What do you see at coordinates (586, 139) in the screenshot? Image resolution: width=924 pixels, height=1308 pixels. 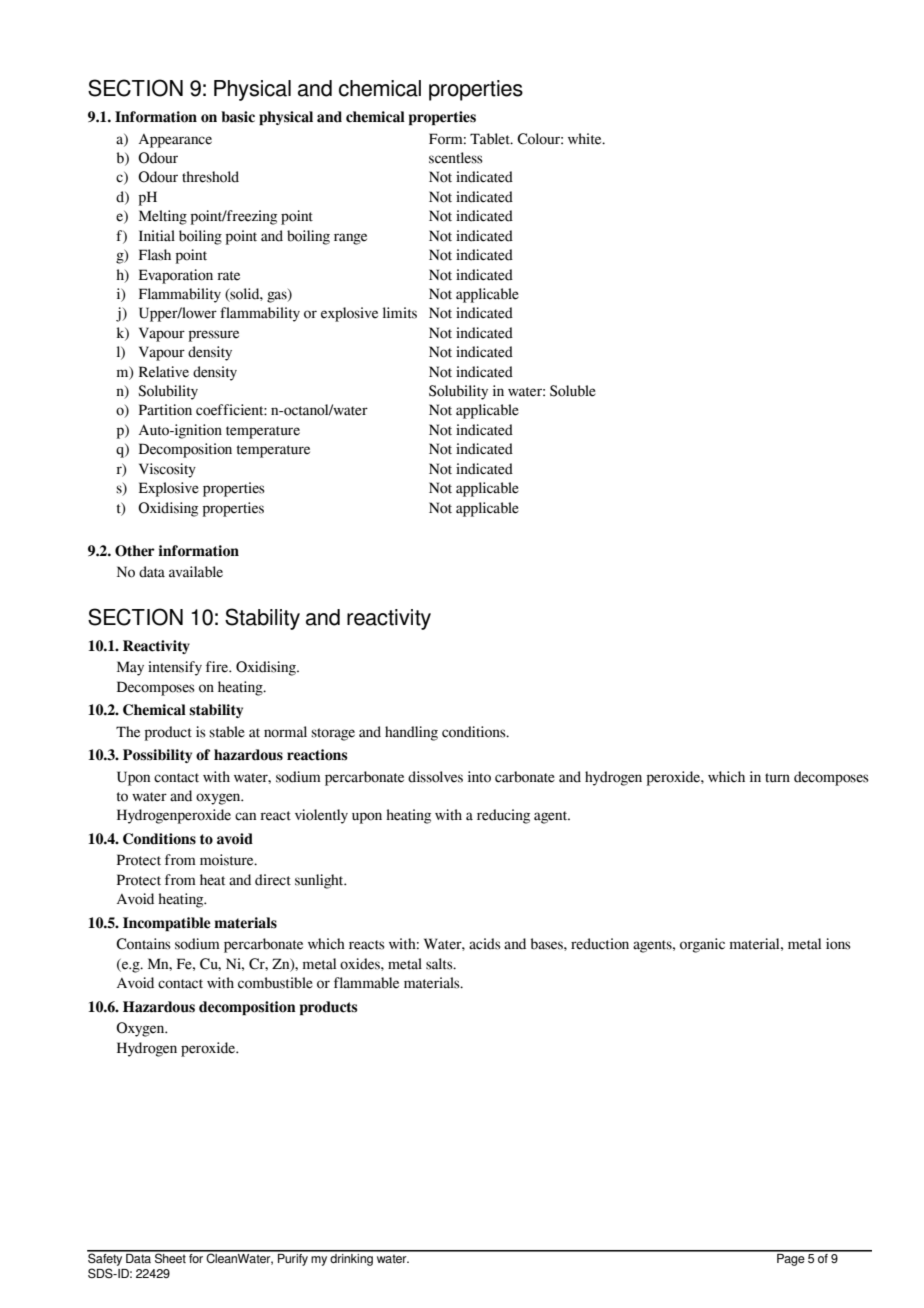 I see `white` at bounding box center [586, 139].
